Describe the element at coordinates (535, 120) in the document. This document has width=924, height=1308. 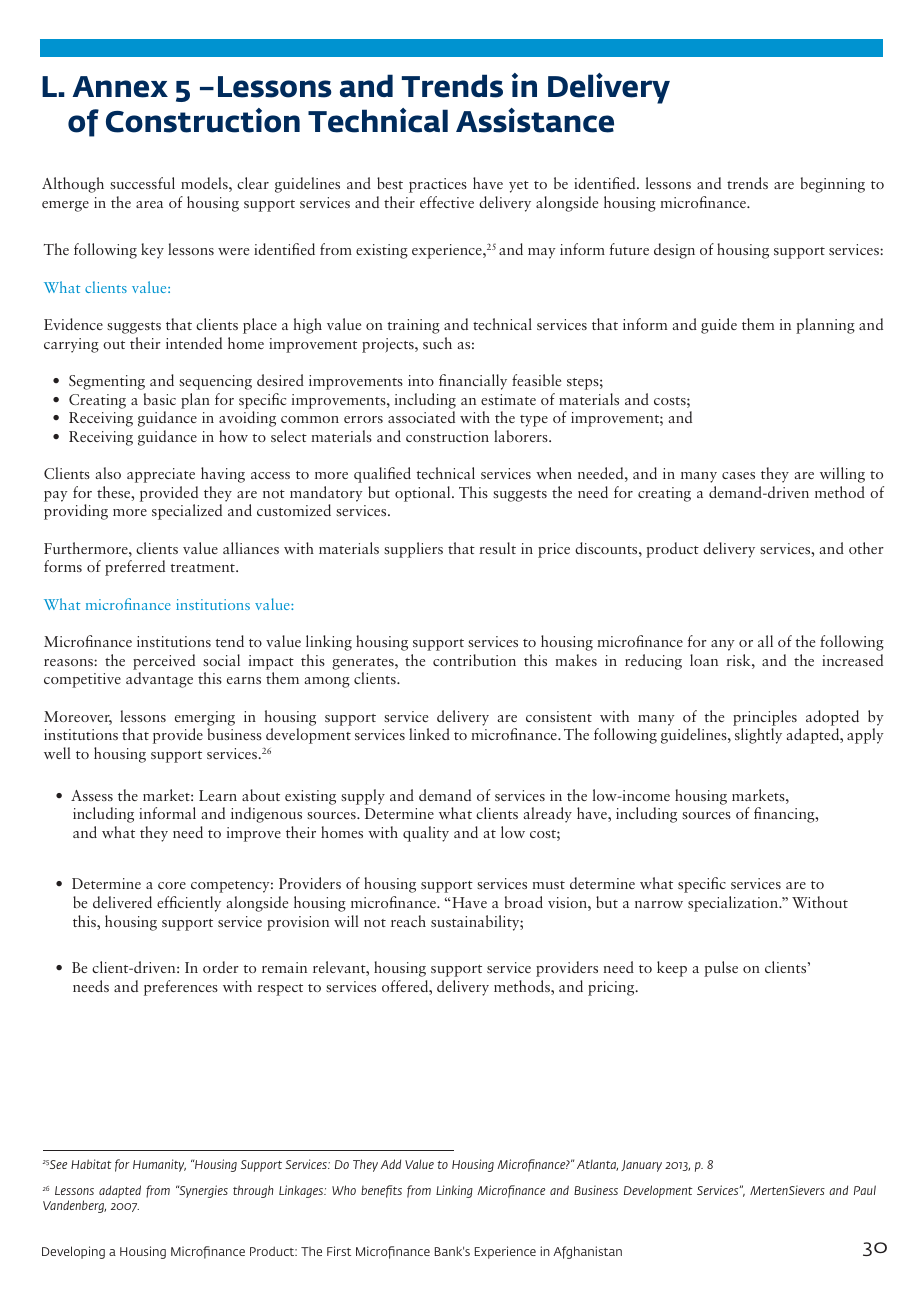
I see `Assistance` at that location.
